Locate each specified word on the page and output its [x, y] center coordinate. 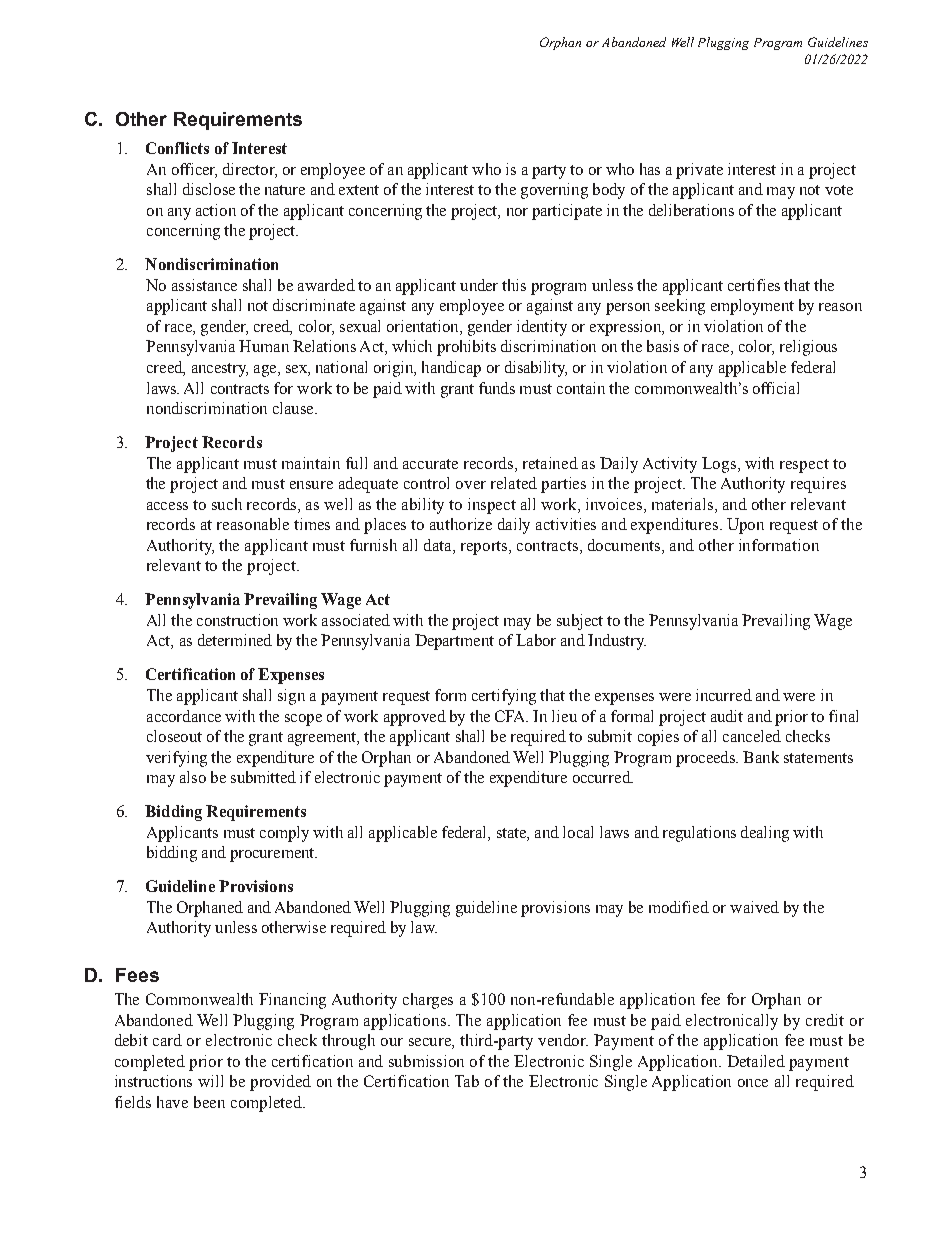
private [699, 171]
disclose [209, 189]
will [210, 1081]
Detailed [756, 1061]
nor [517, 212]
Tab [467, 1081]
